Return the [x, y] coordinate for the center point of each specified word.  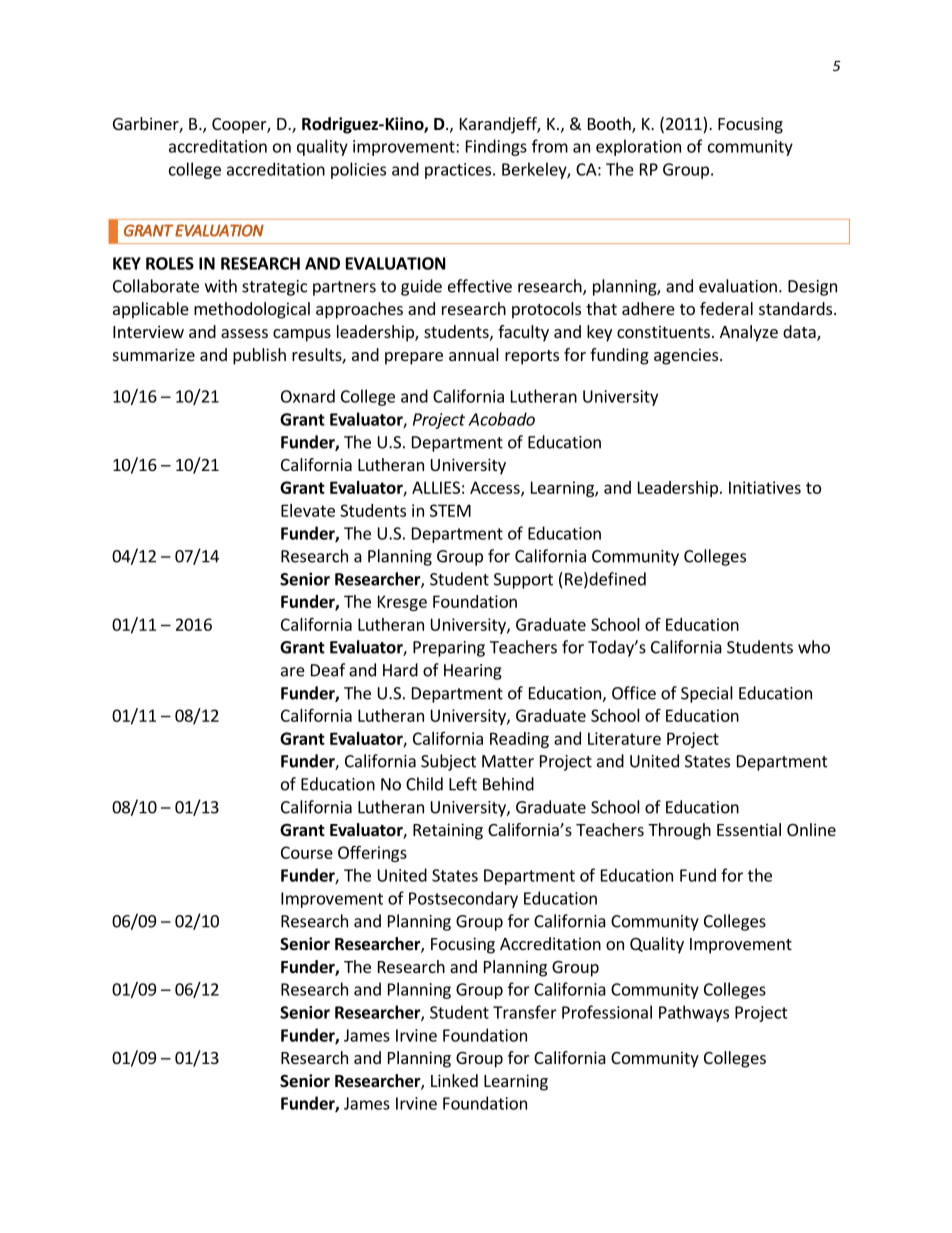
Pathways [694, 1013]
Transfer [525, 1012]
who [814, 647]
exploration [638, 147]
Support [523, 581]
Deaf [328, 670]
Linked [454, 1080]
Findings [496, 147]
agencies [686, 356]
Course [307, 852]
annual [474, 354]
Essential [749, 829]
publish [259, 356]
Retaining [448, 831]
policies [358, 170]
